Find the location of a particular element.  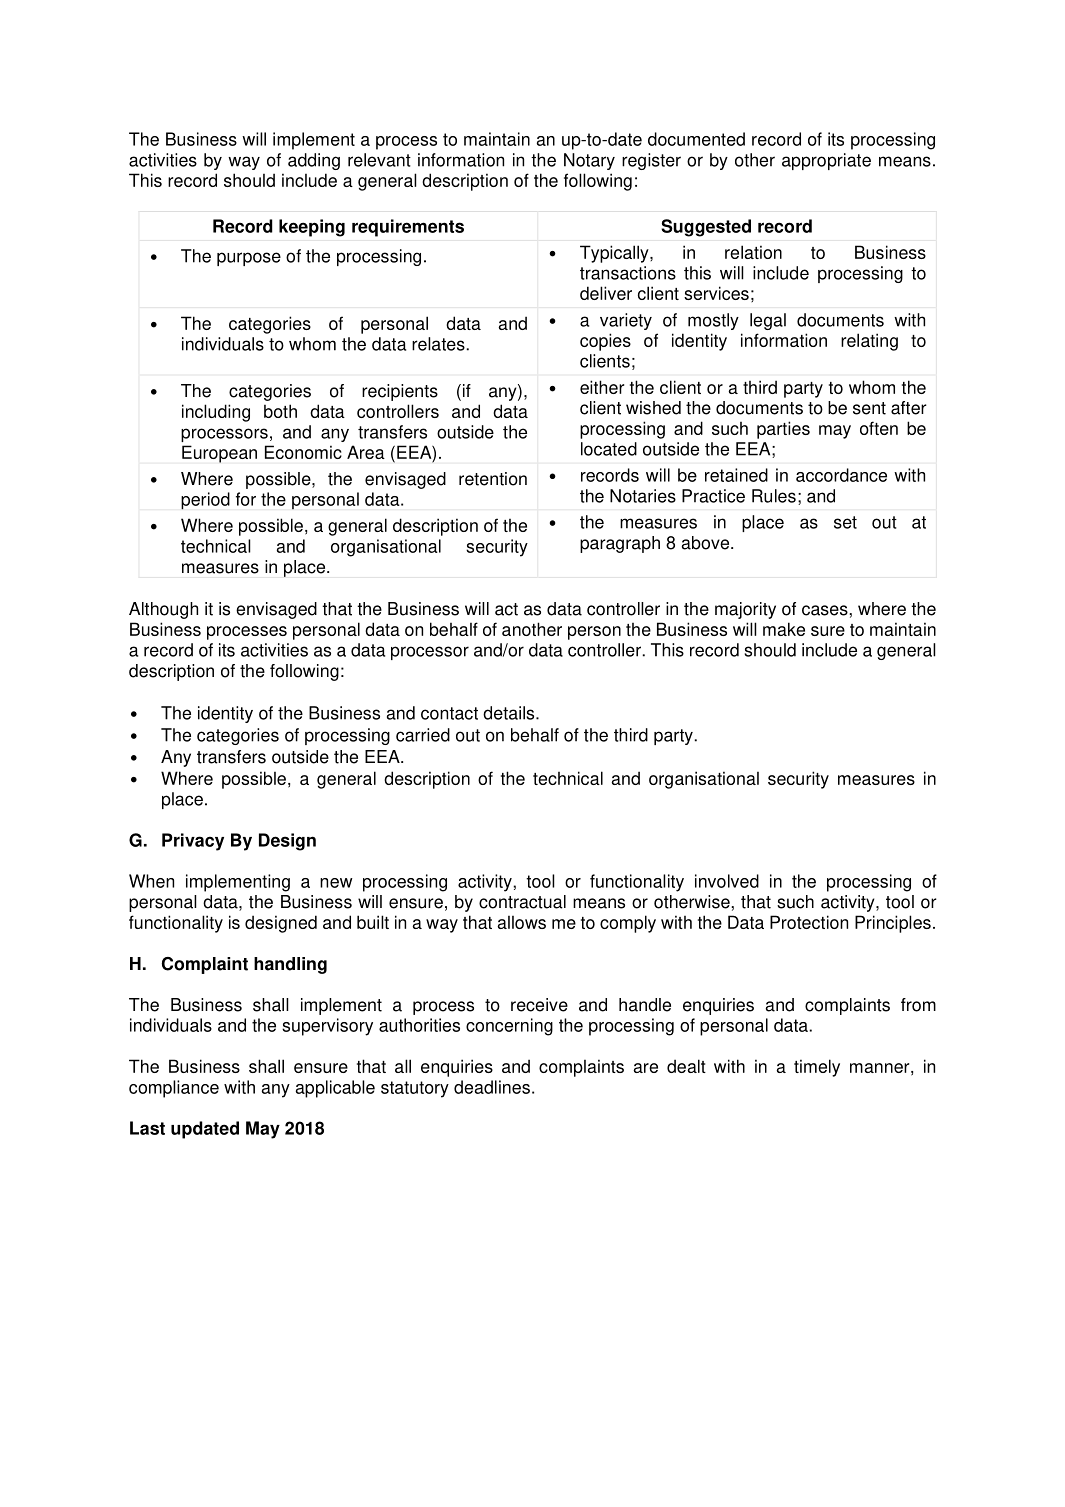

adding is located at coordinates (314, 161).
